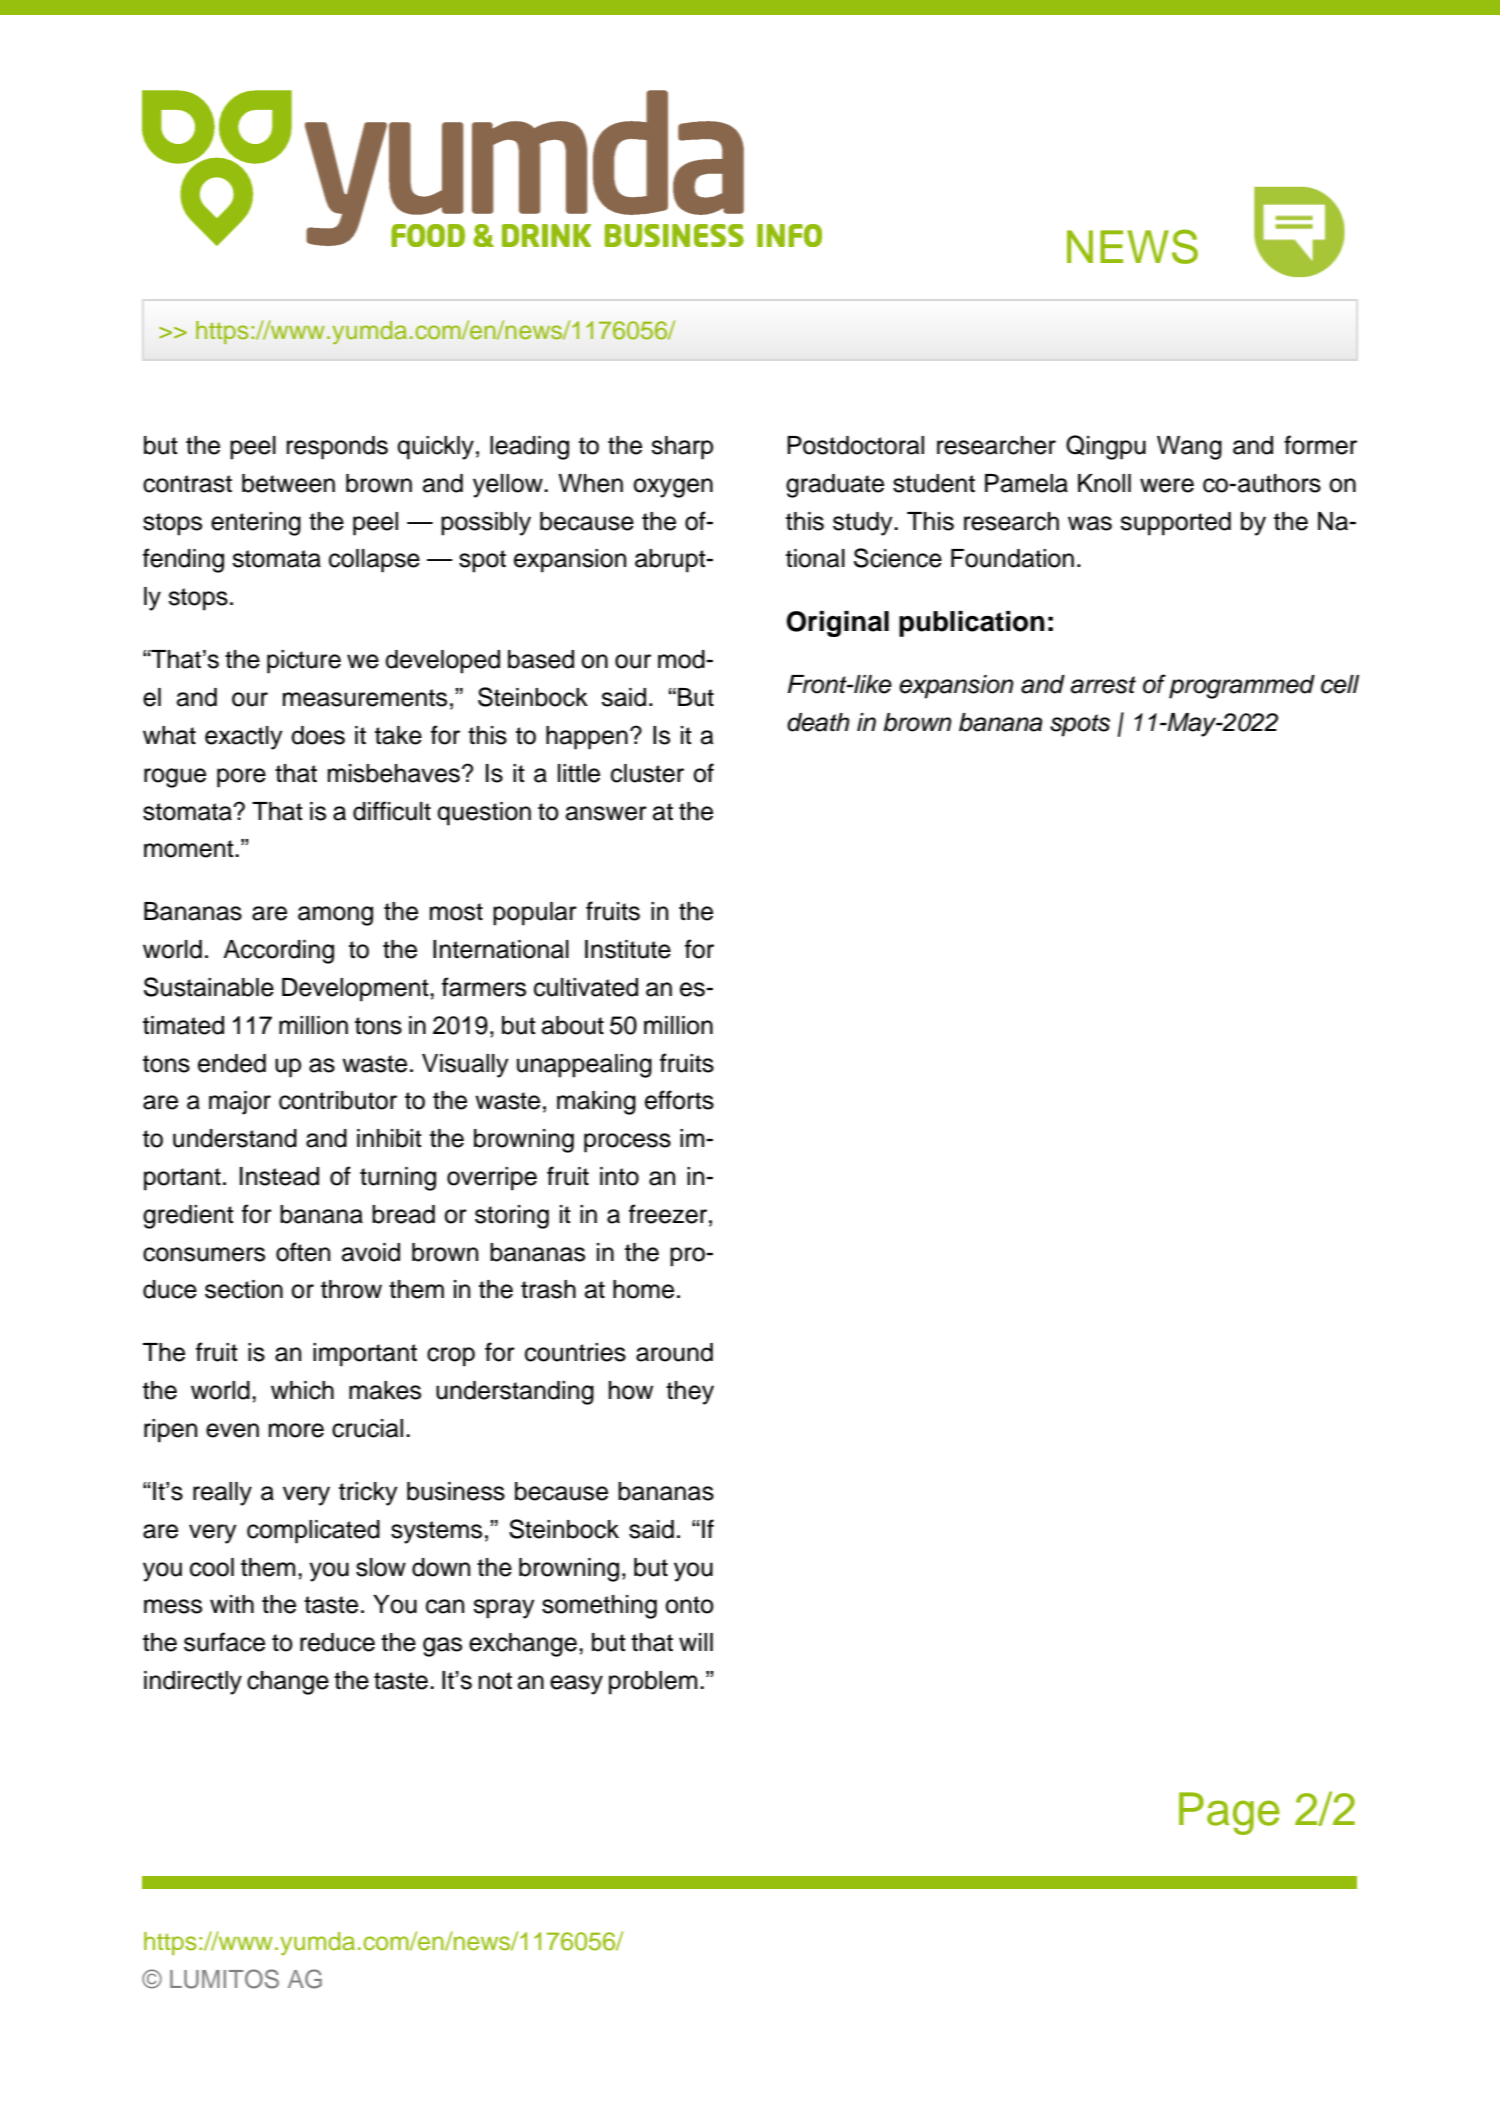 Image resolution: width=1500 pixels, height=2122 pixels. I want to click on indirectly, so click(193, 1683).
